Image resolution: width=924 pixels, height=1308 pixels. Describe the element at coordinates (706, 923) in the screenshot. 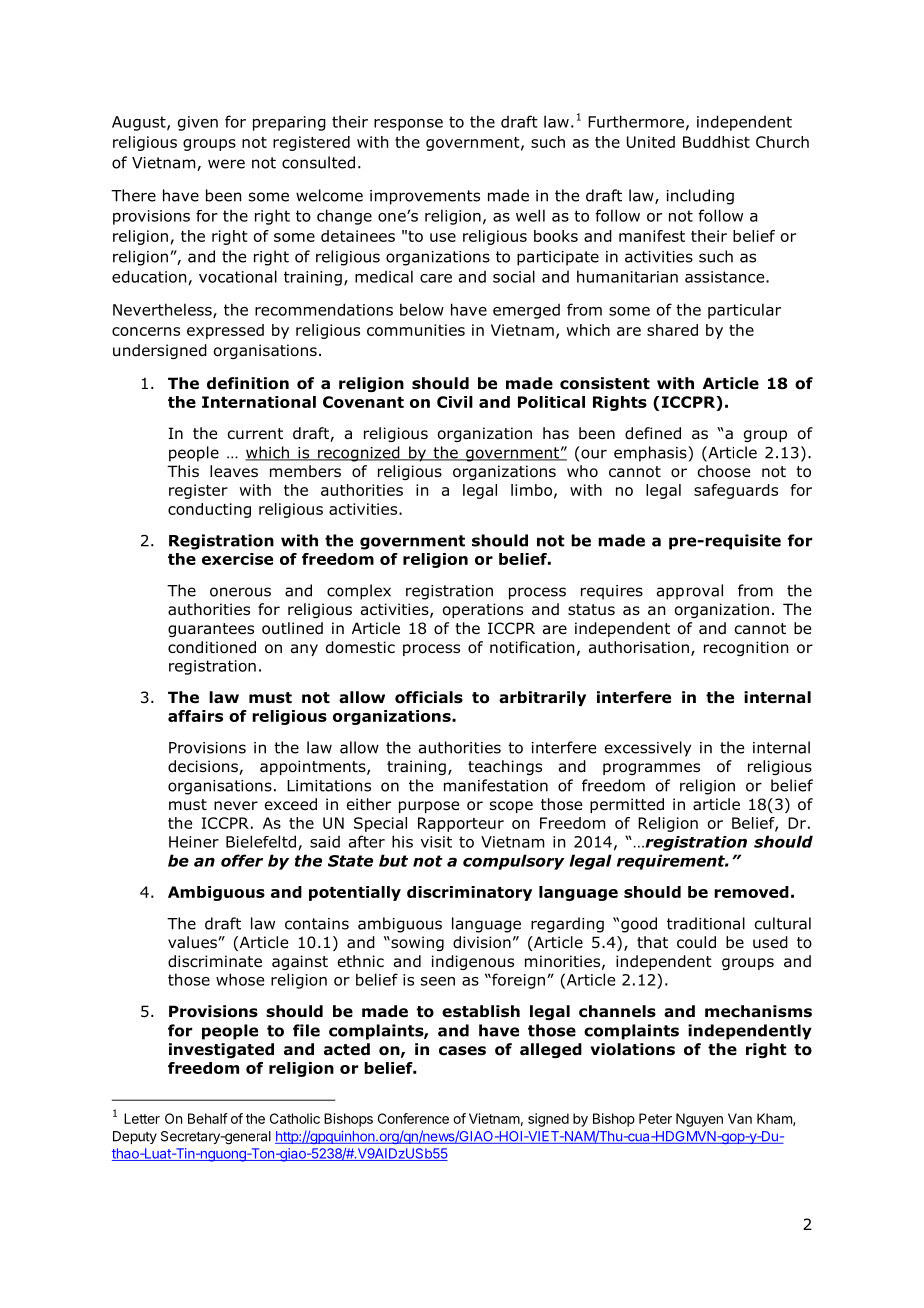

I see `traditional` at that location.
